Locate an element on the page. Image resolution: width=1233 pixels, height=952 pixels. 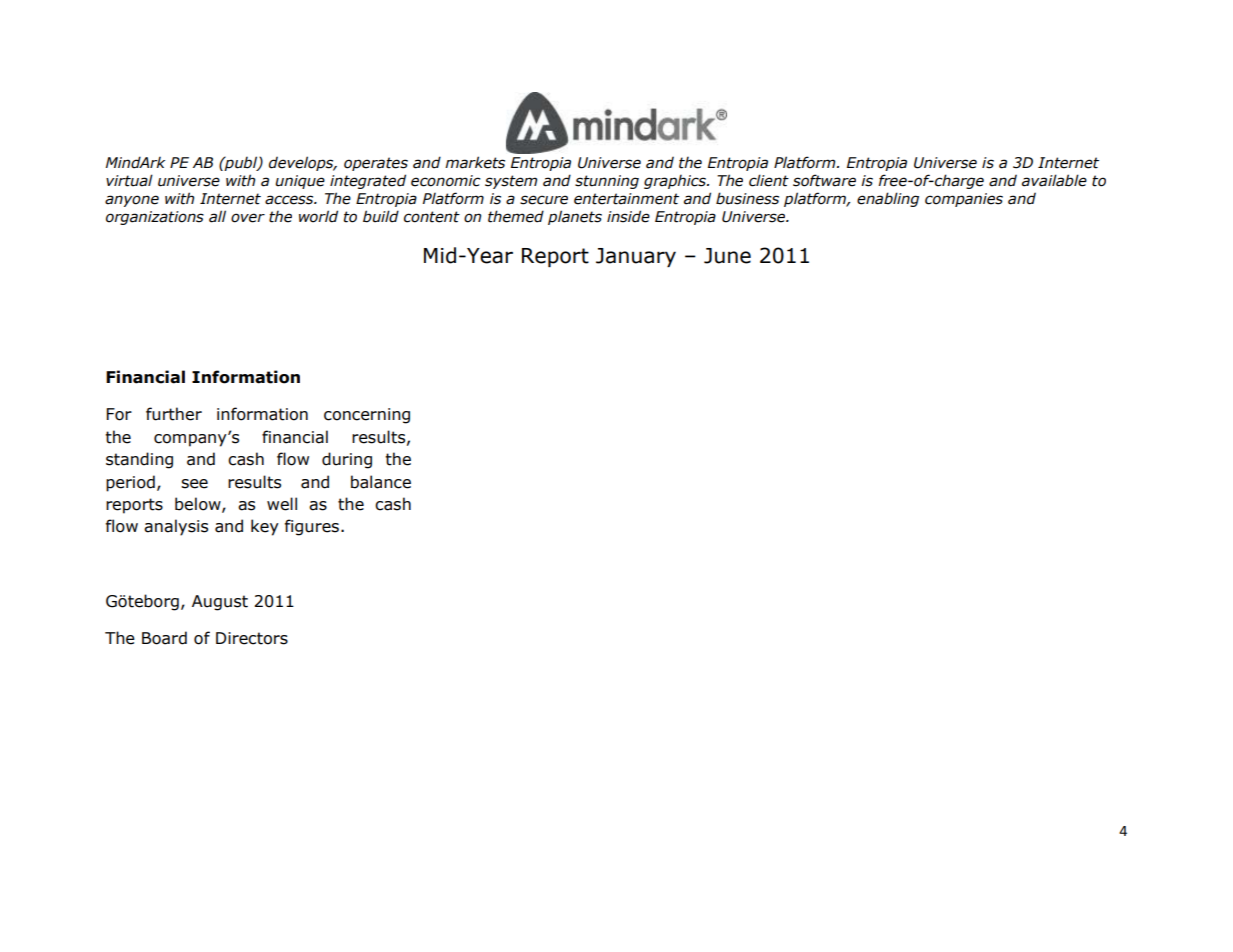
stunning is located at coordinates (607, 182).
